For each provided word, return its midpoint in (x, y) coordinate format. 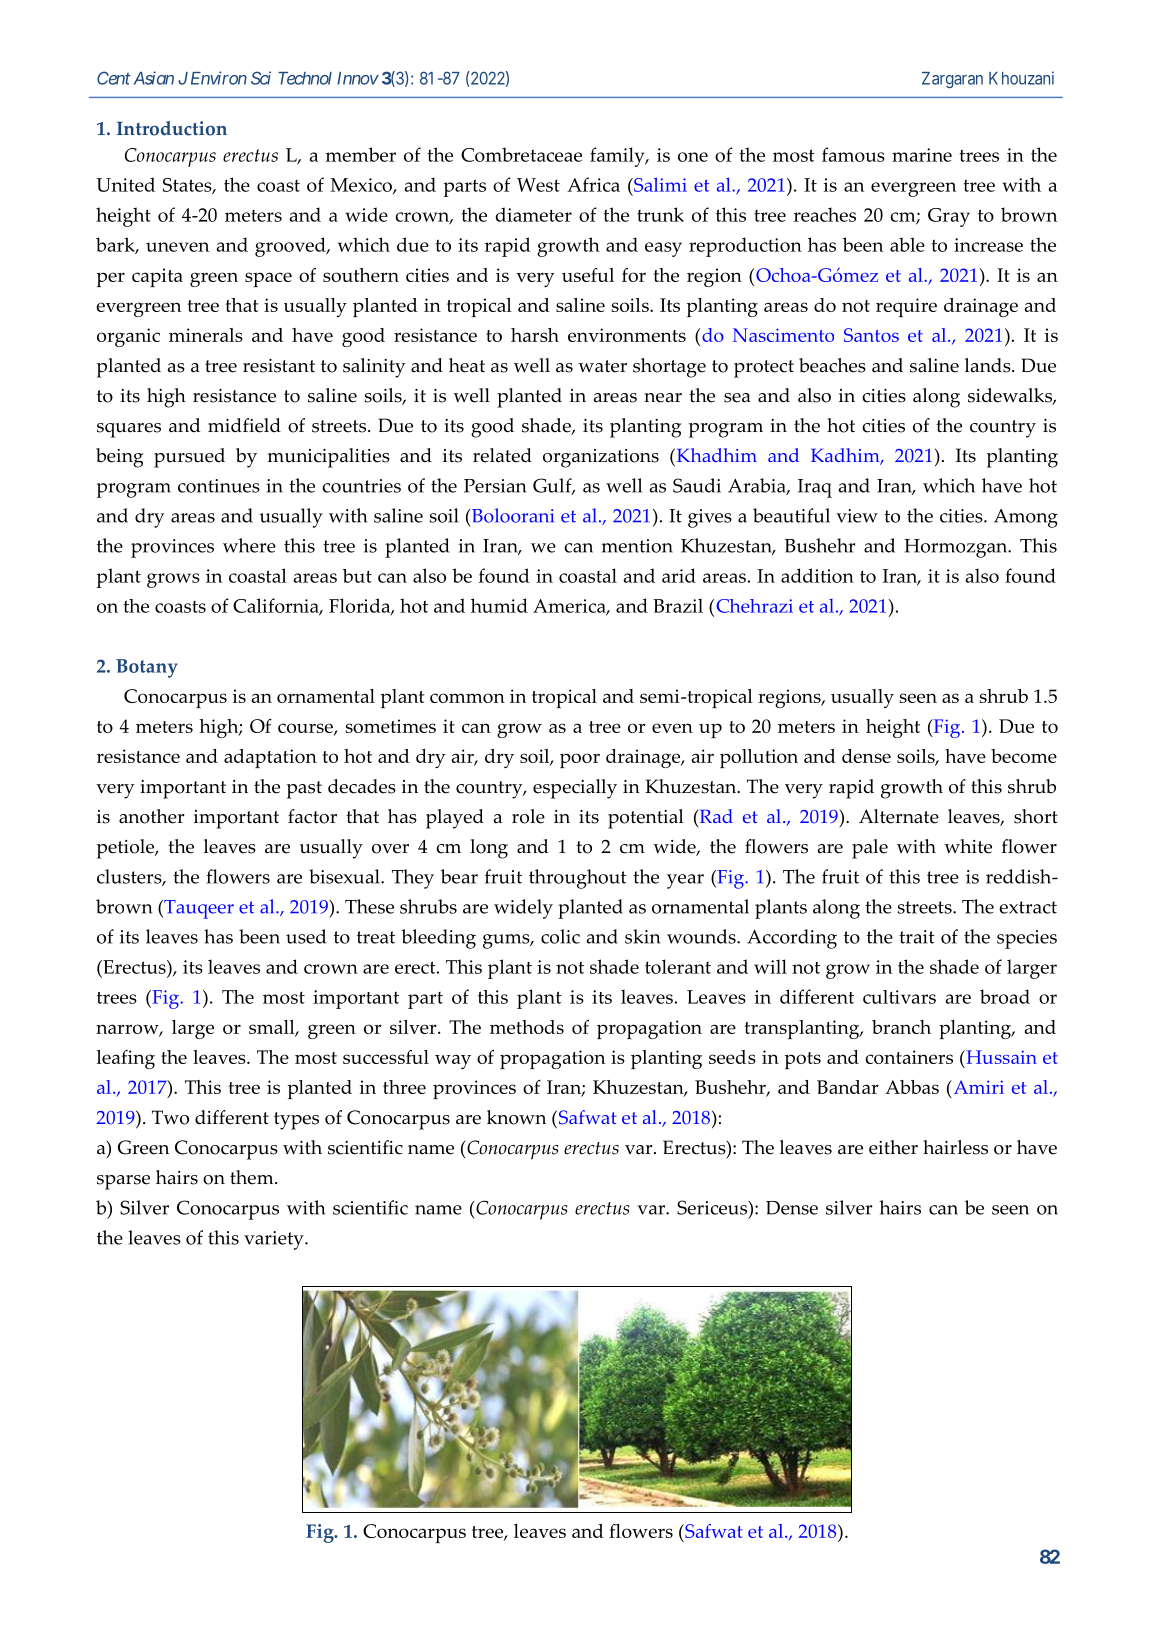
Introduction (172, 128)
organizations (601, 458)
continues (219, 486)
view (857, 516)
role (528, 816)
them (253, 1177)
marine (922, 155)
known (516, 1117)
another (151, 816)
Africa (593, 184)
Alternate (899, 816)
